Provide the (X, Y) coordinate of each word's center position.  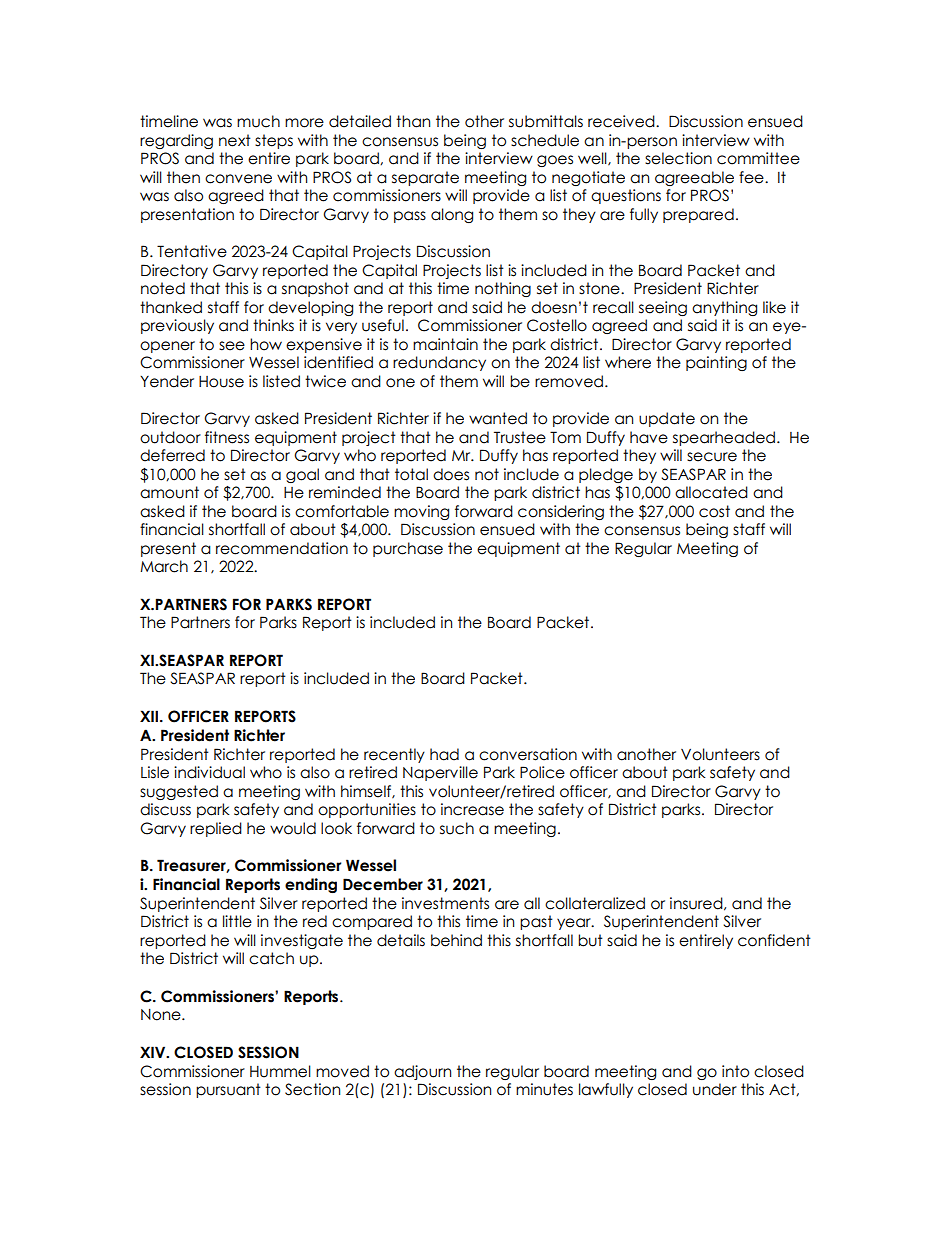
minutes (544, 1089)
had (444, 754)
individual (209, 772)
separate (425, 178)
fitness (227, 437)
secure (712, 457)
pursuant (228, 1090)
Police (542, 772)
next (235, 140)
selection (678, 158)
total (411, 474)
